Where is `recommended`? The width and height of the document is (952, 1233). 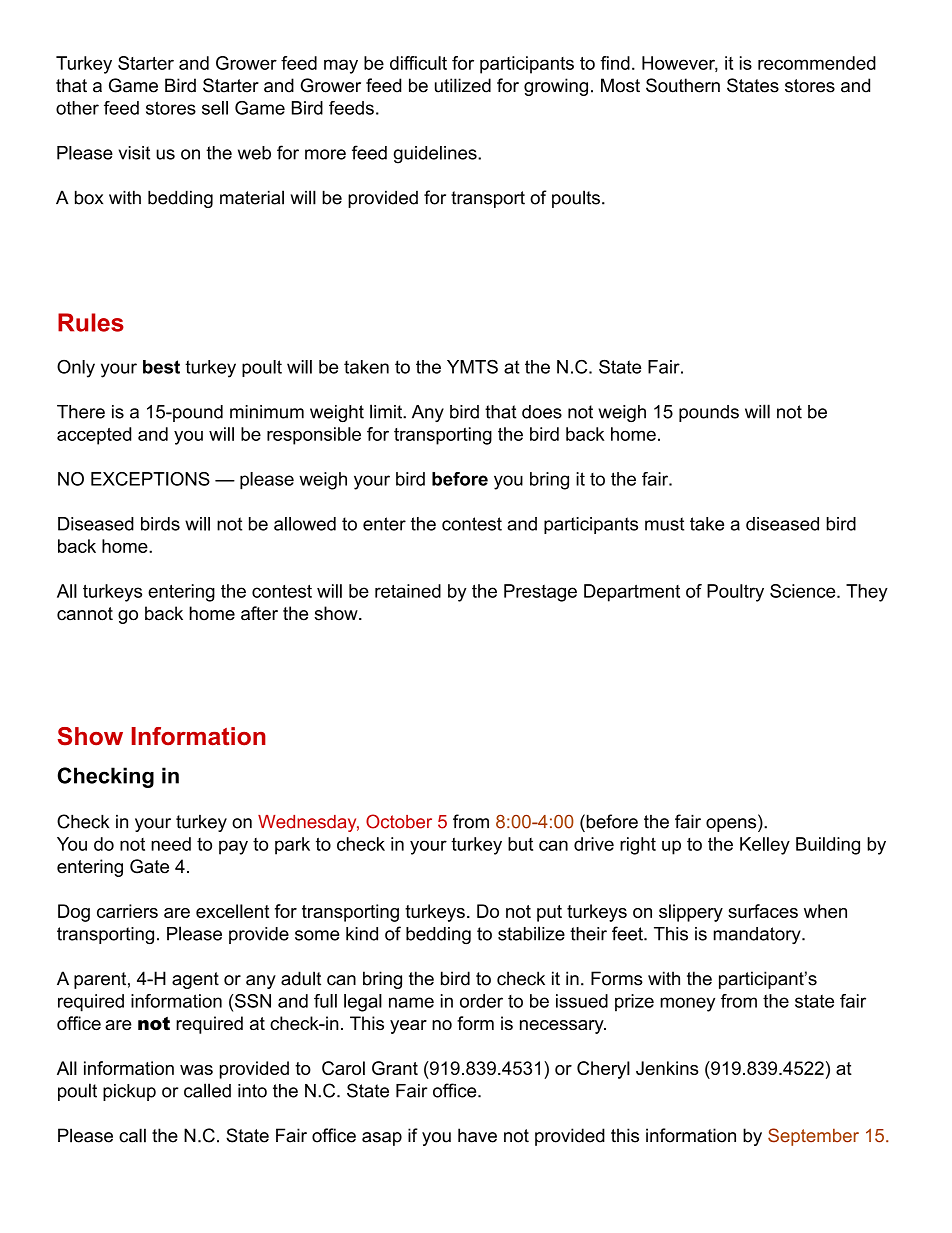 recommended is located at coordinates (817, 63).
